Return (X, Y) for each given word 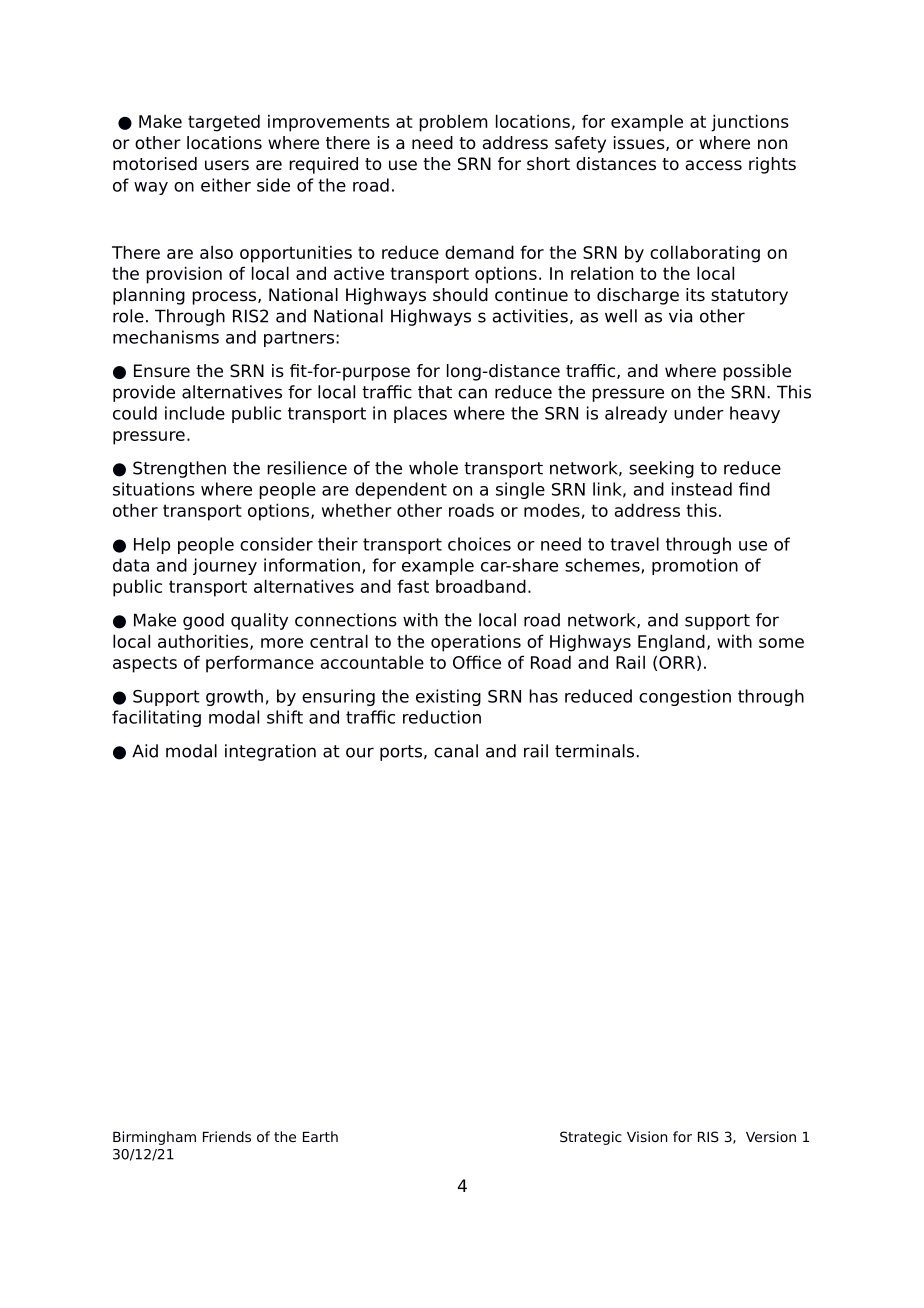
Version (771, 1136)
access (714, 165)
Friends (227, 1136)
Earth (320, 1136)
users (227, 165)
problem (453, 123)
